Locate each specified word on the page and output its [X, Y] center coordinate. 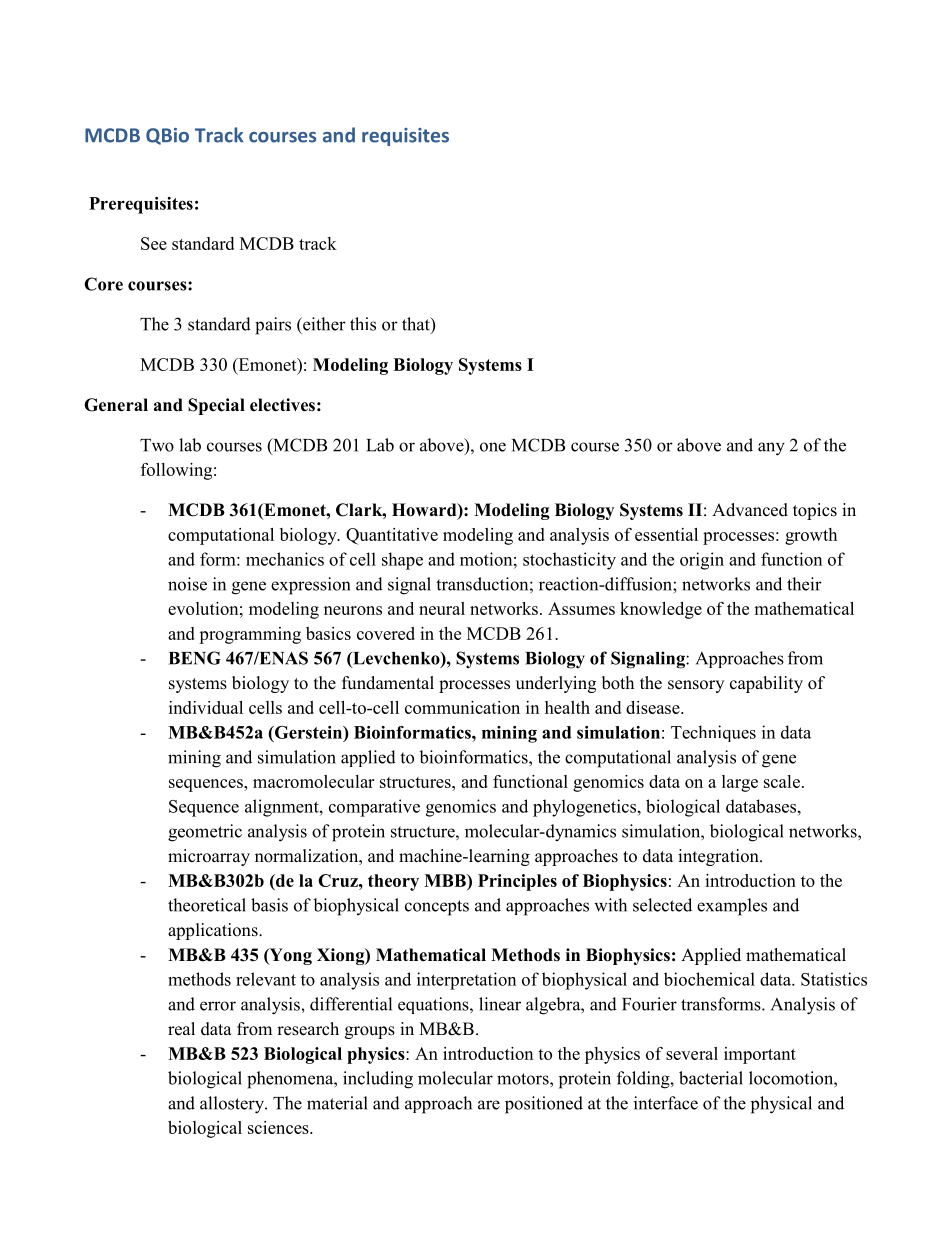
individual [206, 707]
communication [462, 707]
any [771, 449]
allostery [233, 1105]
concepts [437, 908]
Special [216, 406]
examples [732, 907]
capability [766, 684]
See [154, 243]
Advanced [750, 510]
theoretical [207, 905]
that [417, 325]
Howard [425, 511]
